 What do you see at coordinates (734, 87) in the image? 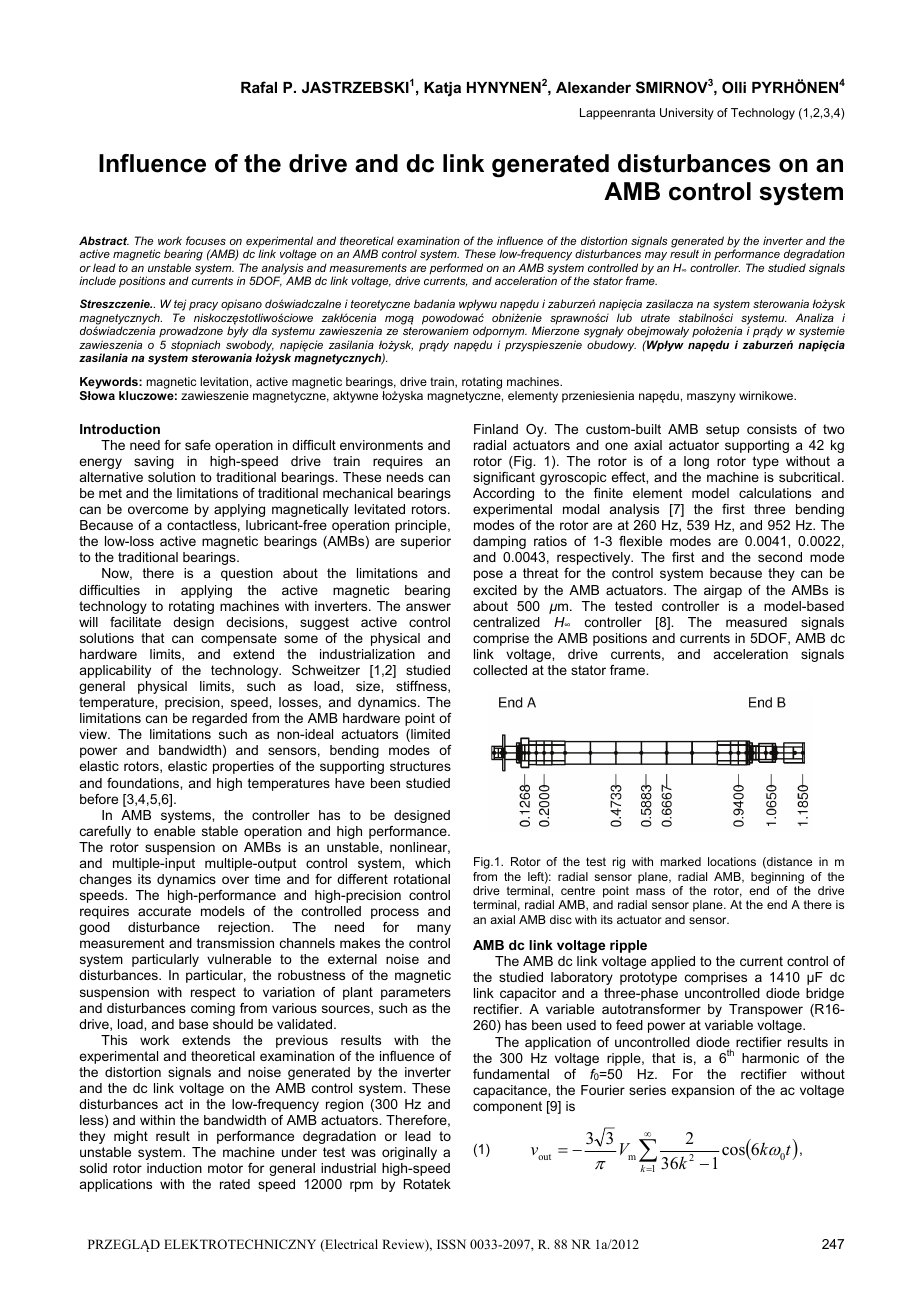
I see `Olli` at bounding box center [734, 87].
